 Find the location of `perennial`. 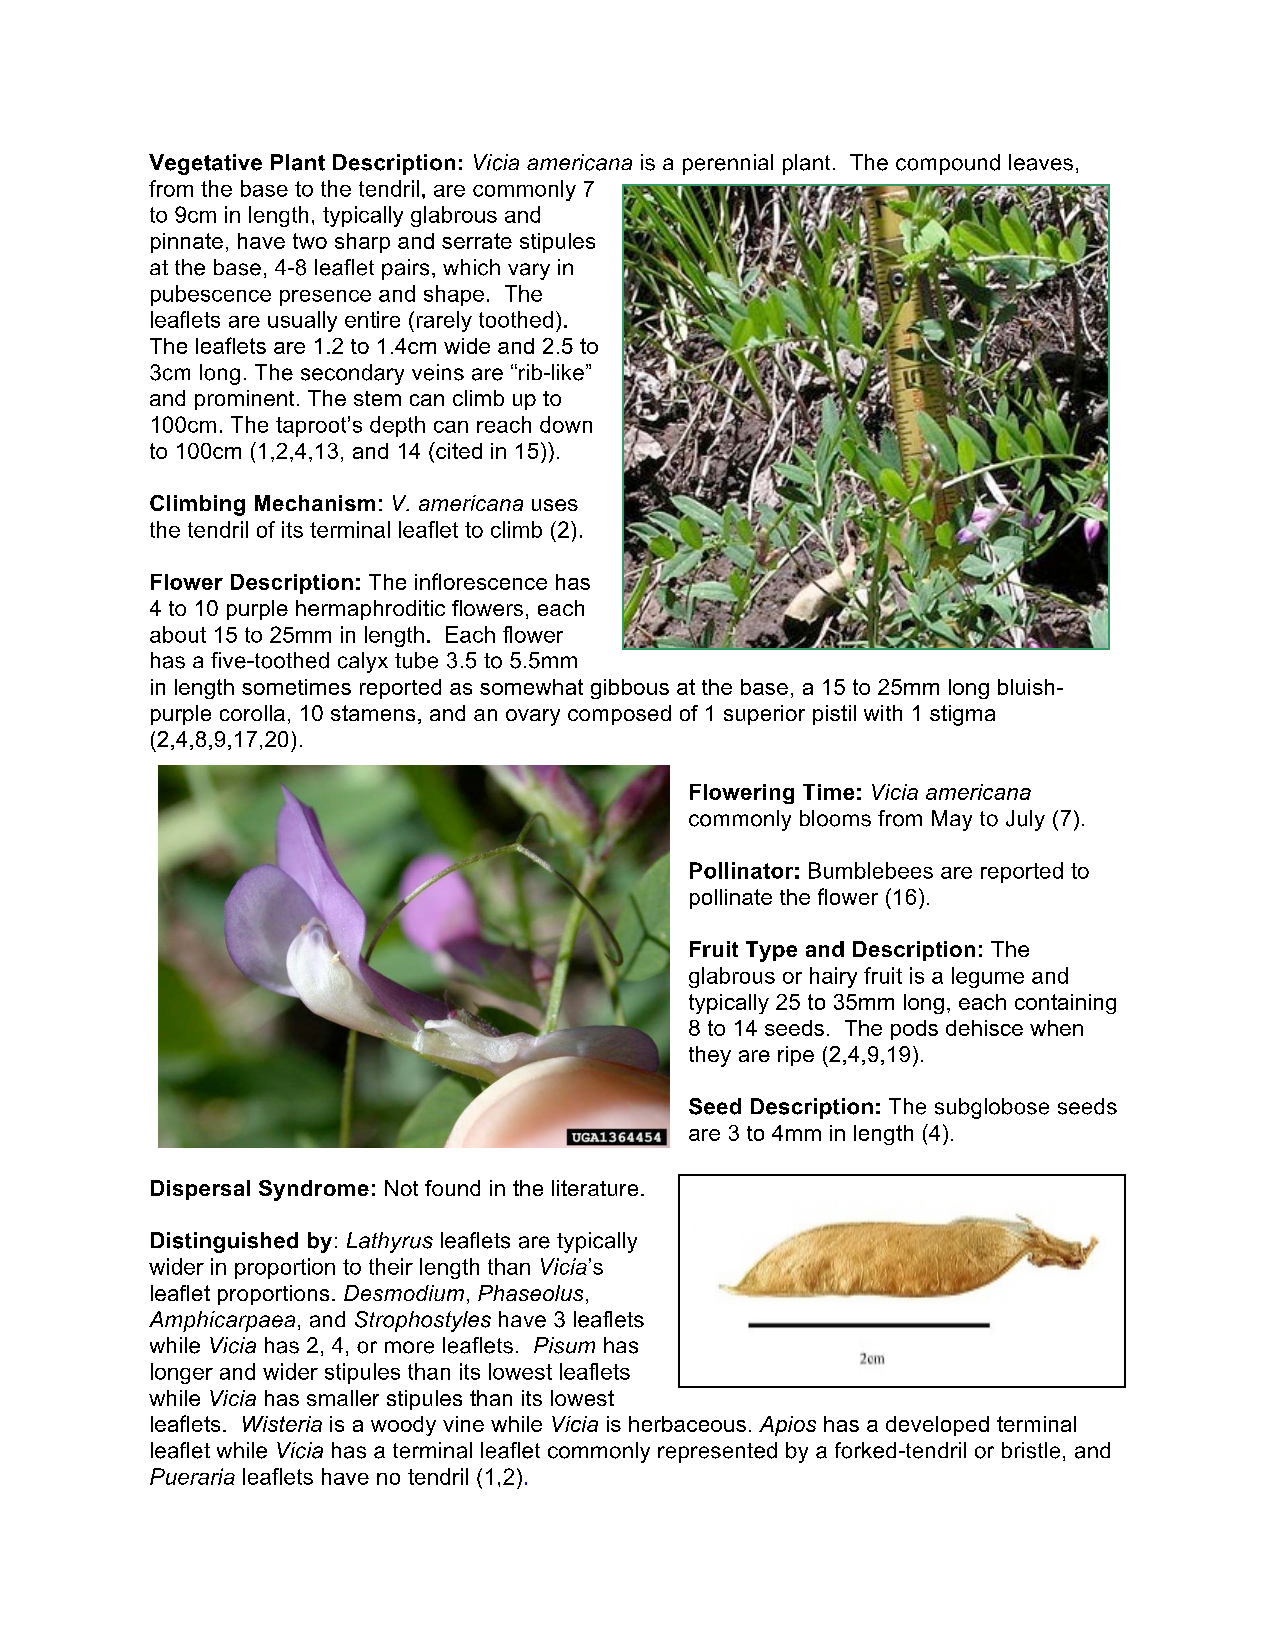

perennial is located at coordinates (728, 164).
